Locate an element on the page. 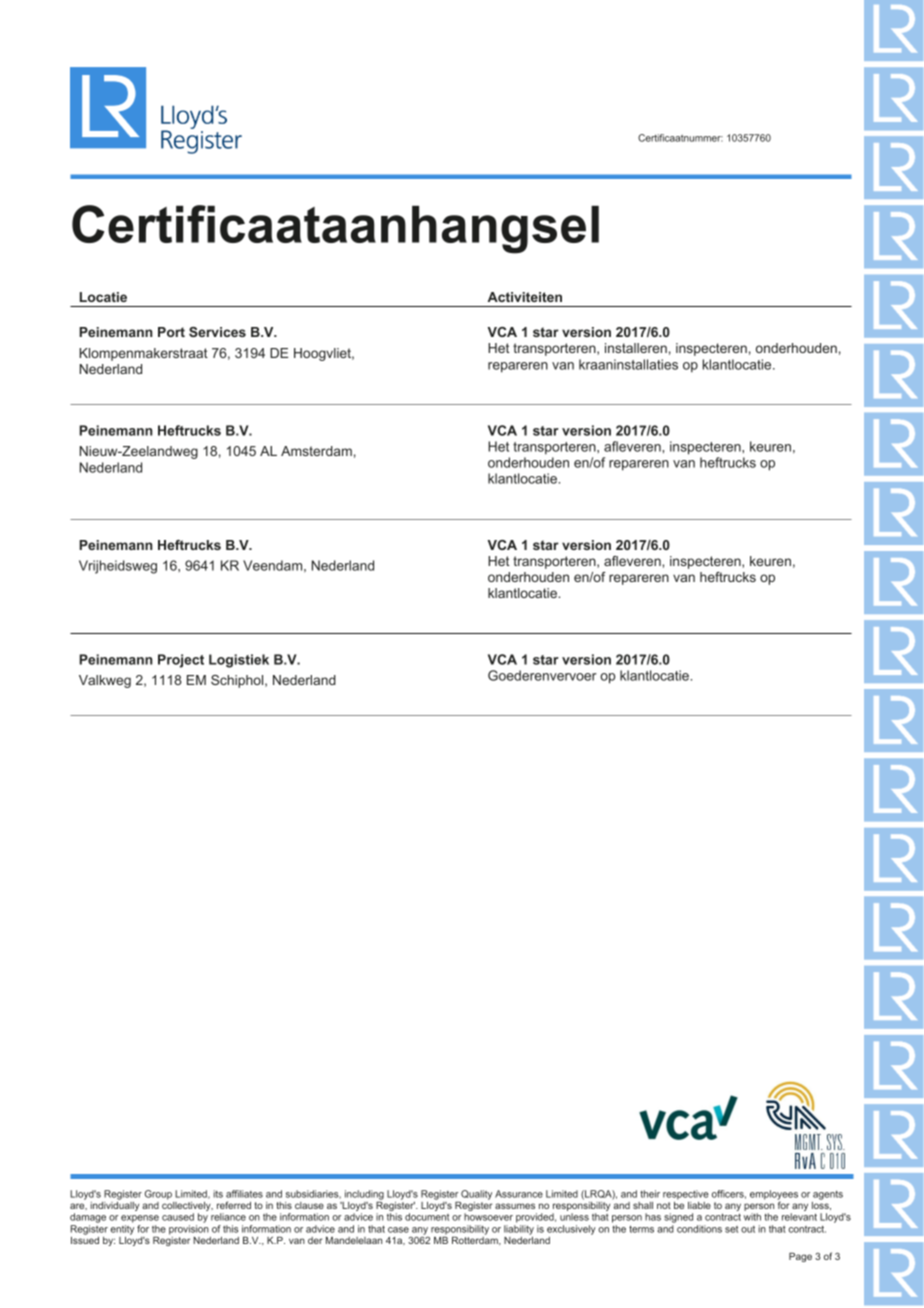 The height and width of the document is (1308, 924). Project is located at coordinates (181, 661).
